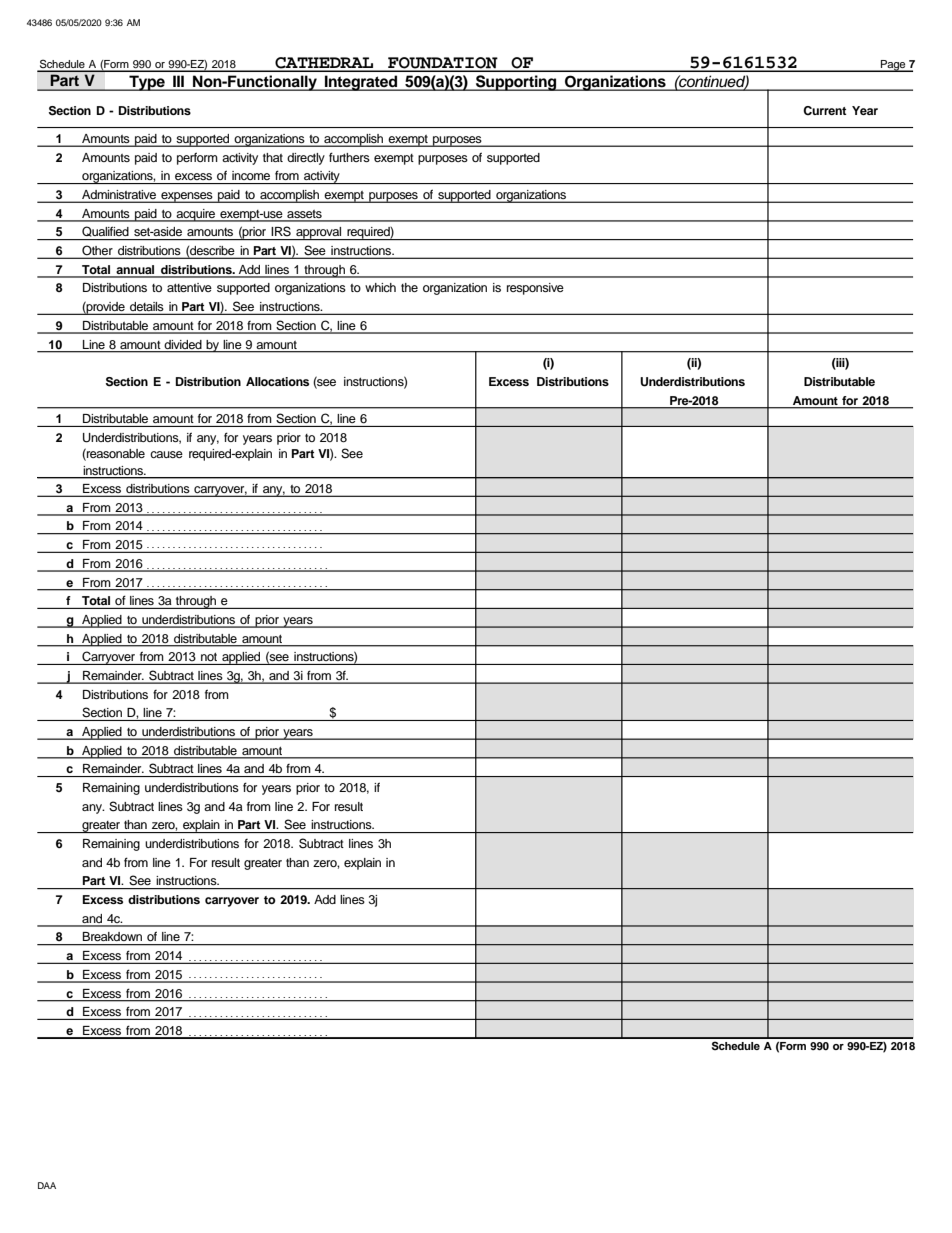  I want to click on Current, so click(824, 111).
